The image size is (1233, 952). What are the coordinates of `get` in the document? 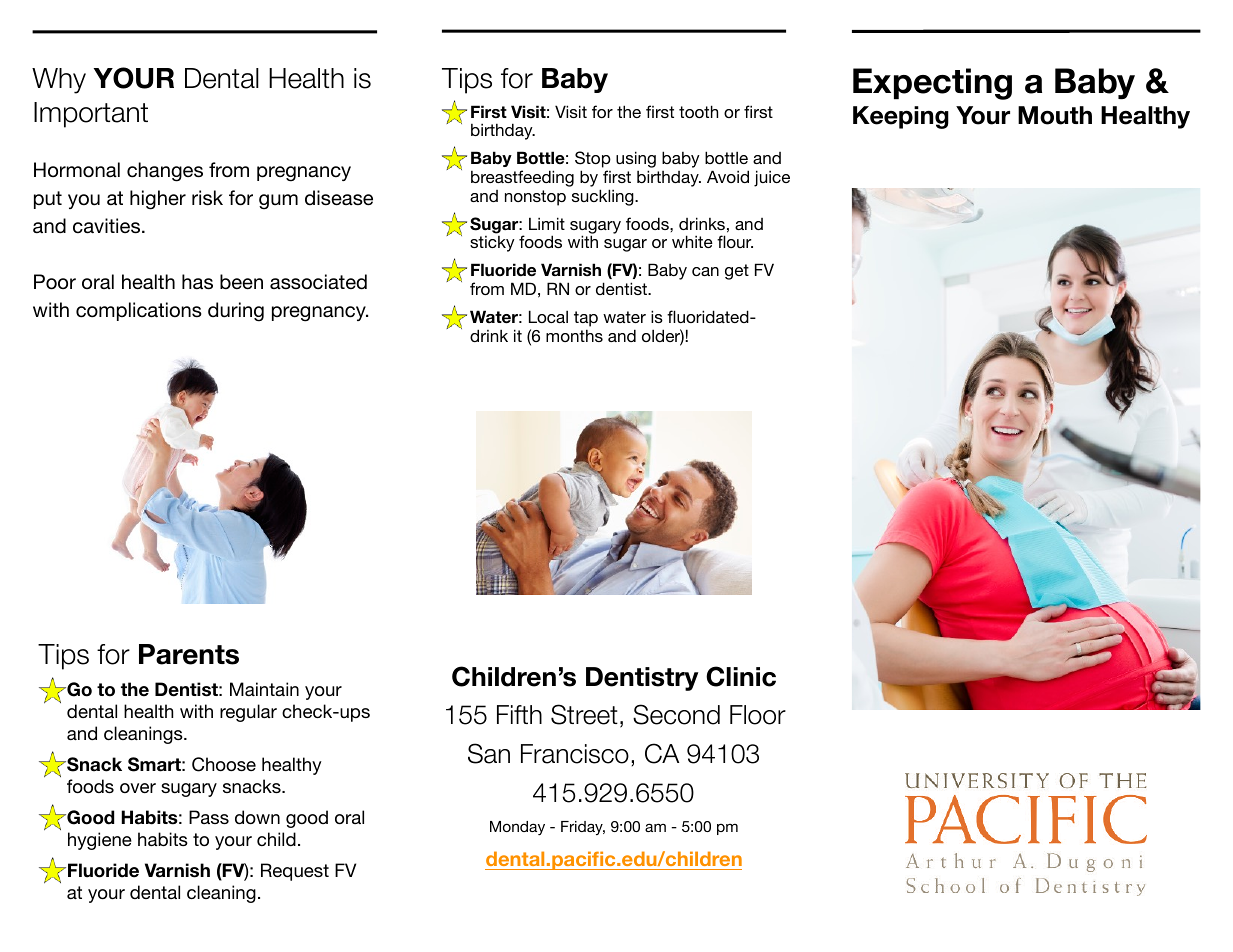 It's located at (737, 272).
